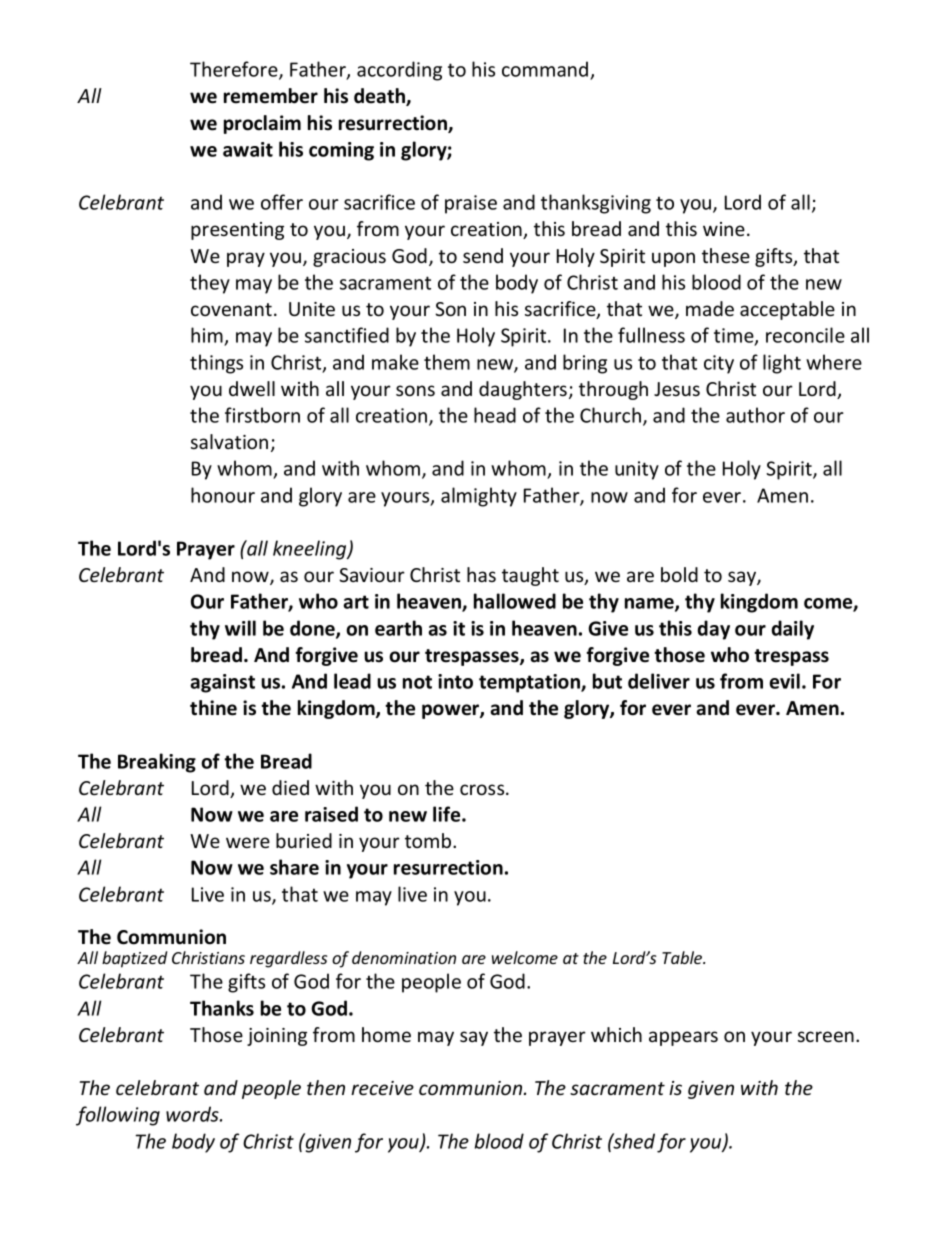  Describe the element at coordinates (193, 1114) in the screenshot. I see `words` at that location.
